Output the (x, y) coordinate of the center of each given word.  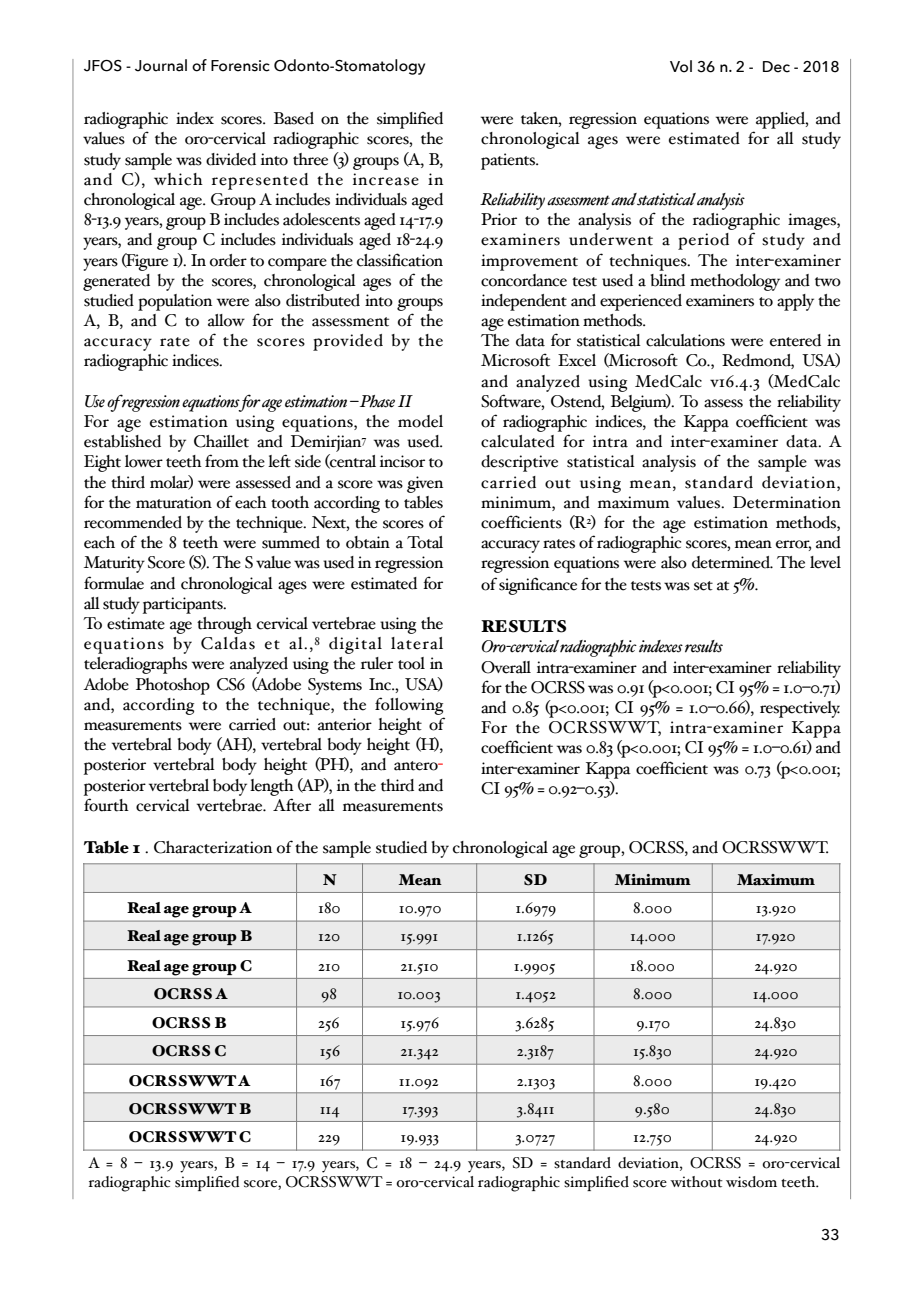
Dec (776, 67)
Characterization (213, 847)
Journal (161, 65)
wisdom (751, 1182)
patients (509, 161)
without (696, 1182)
